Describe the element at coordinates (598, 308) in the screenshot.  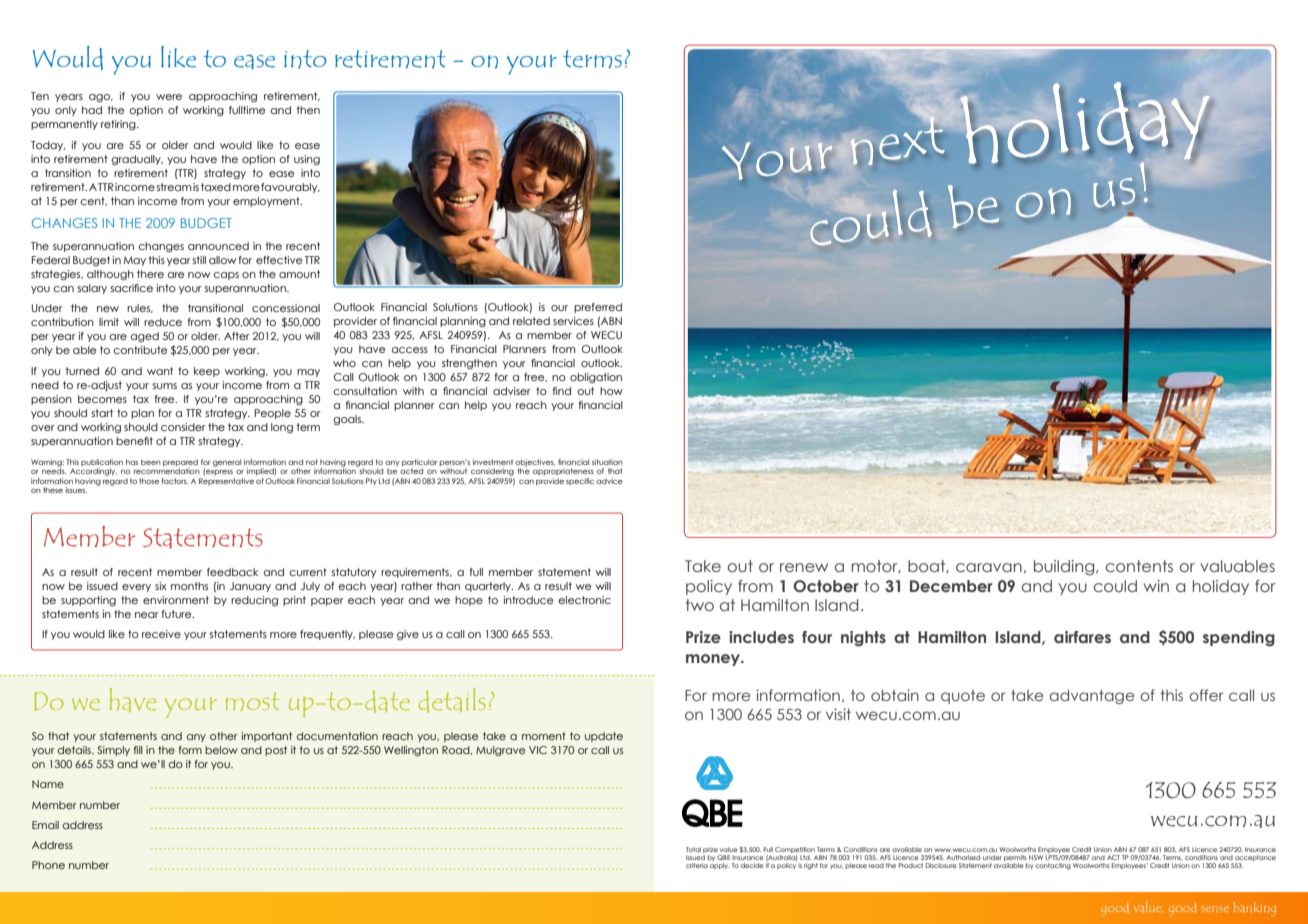
I see `preferred` at that location.
